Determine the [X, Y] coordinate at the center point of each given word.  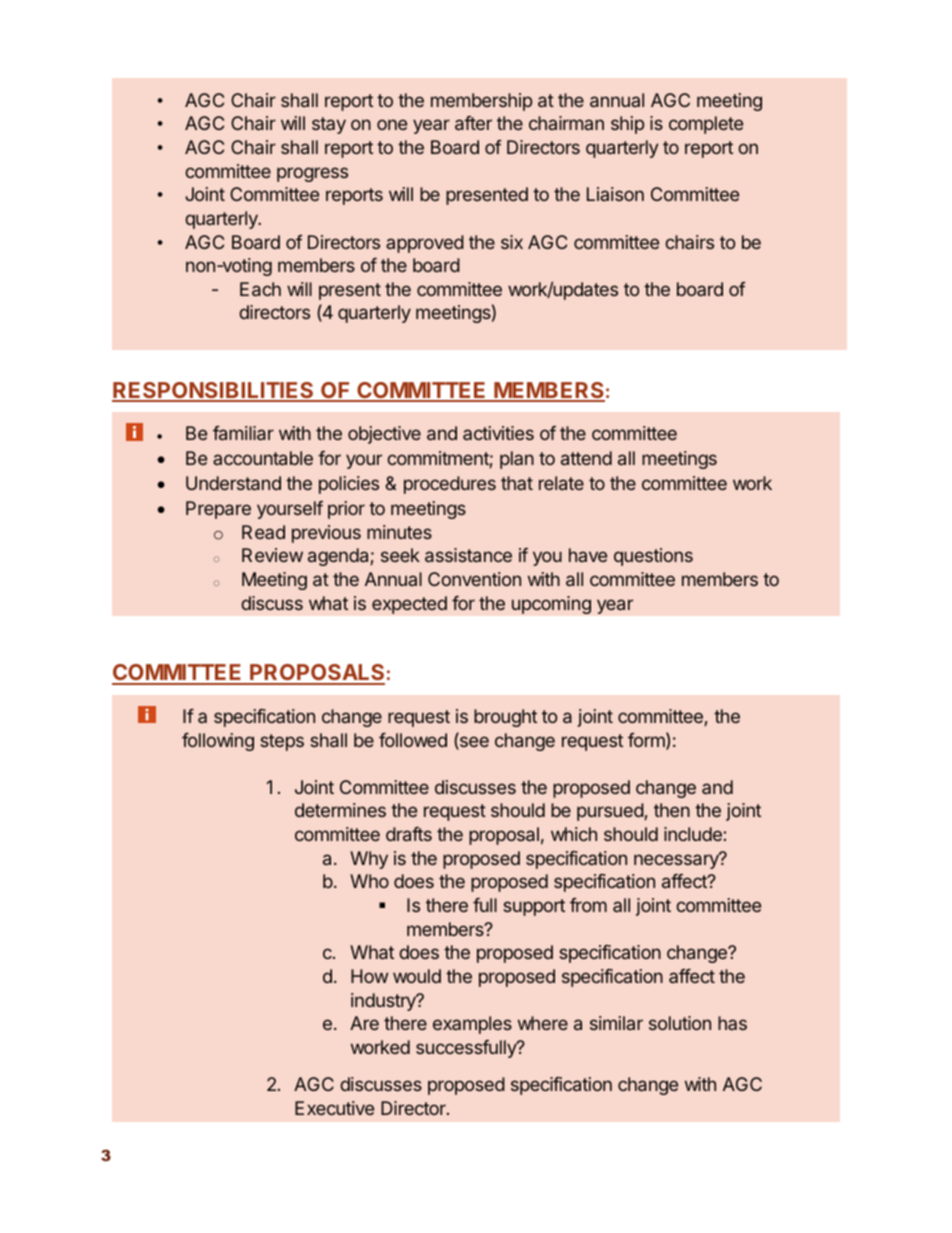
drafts [409, 834]
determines [340, 810]
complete [706, 125]
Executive [334, 1108]
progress [312, 174]
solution [680, 1023]
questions [653, 557]
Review [272, 555]
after [473, 123]
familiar [243, 433]
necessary [677, 861]
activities [498, 433]
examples [472, 1025]
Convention [474, 579]
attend [586, 458]
